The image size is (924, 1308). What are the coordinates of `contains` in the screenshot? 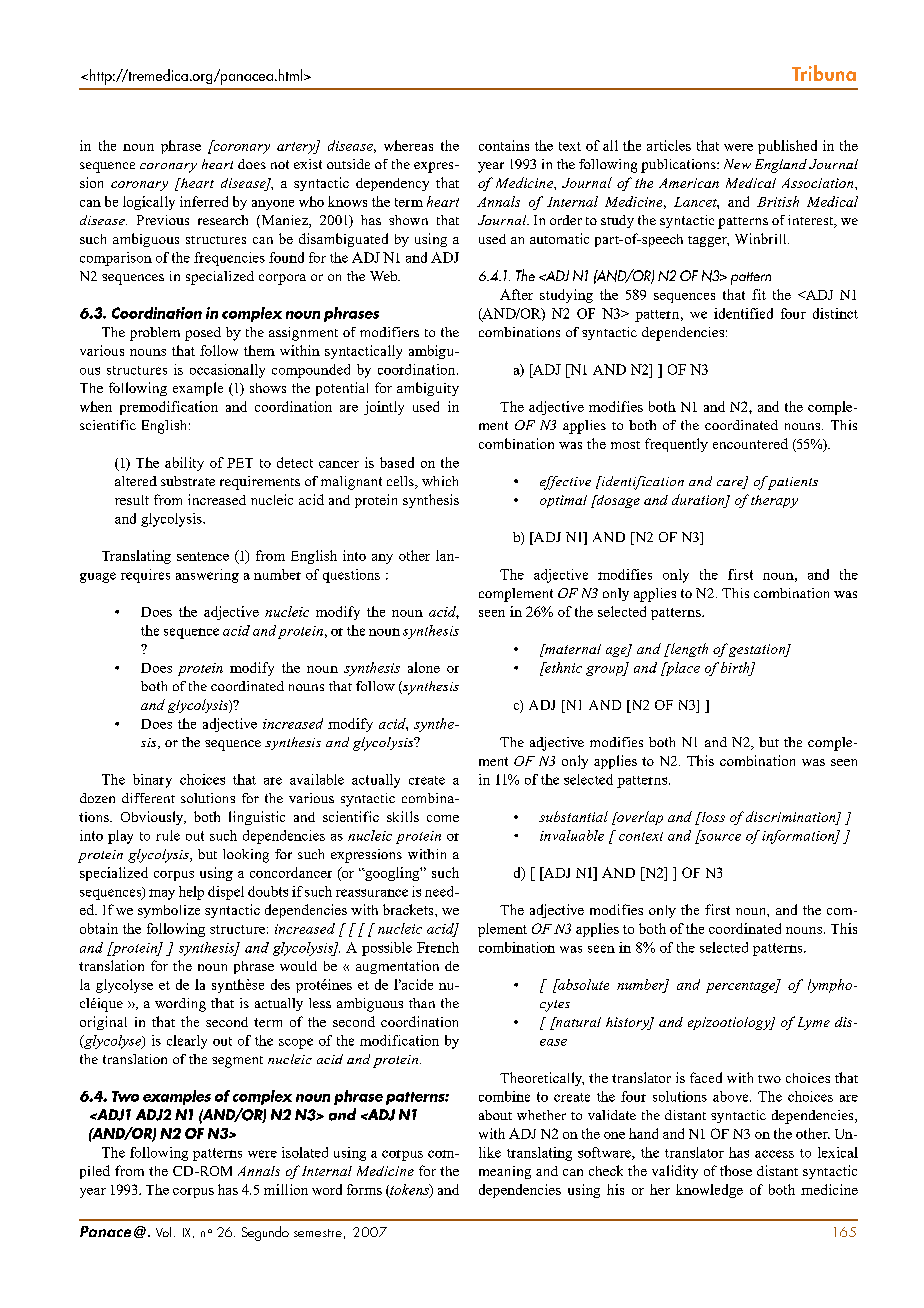 It's located at (504, 145).
